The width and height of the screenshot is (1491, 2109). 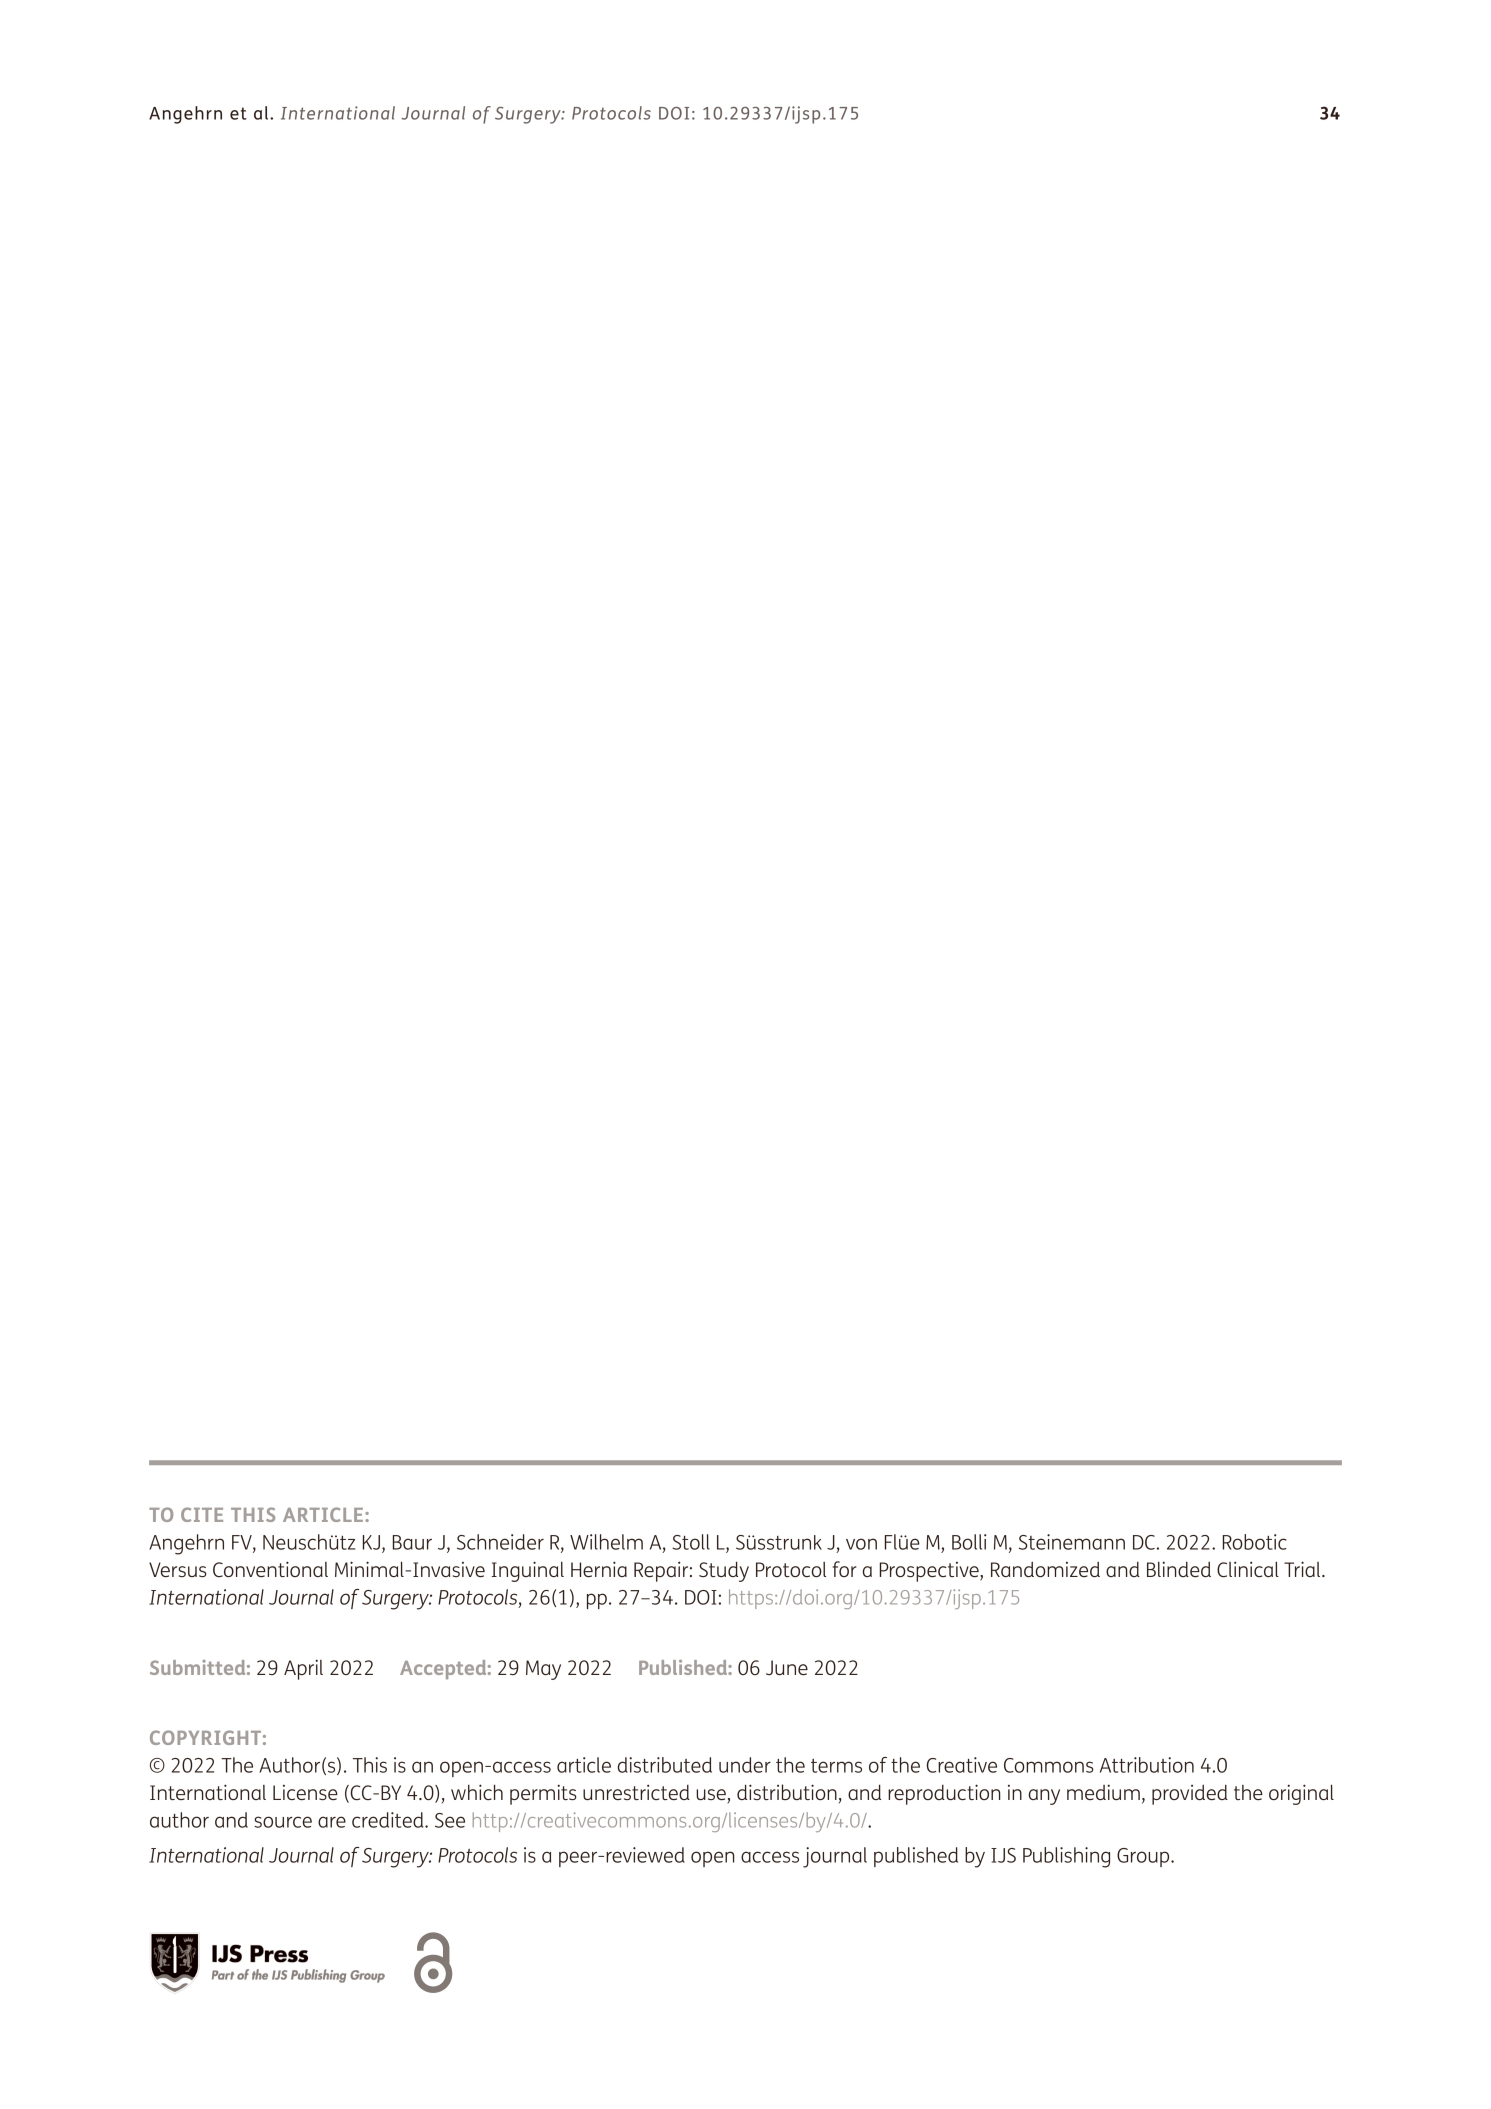 What do you see at coordinates (1147, 1765) in the screenshot?
I see `Attribution` at bounding box center [1147, 1765].
